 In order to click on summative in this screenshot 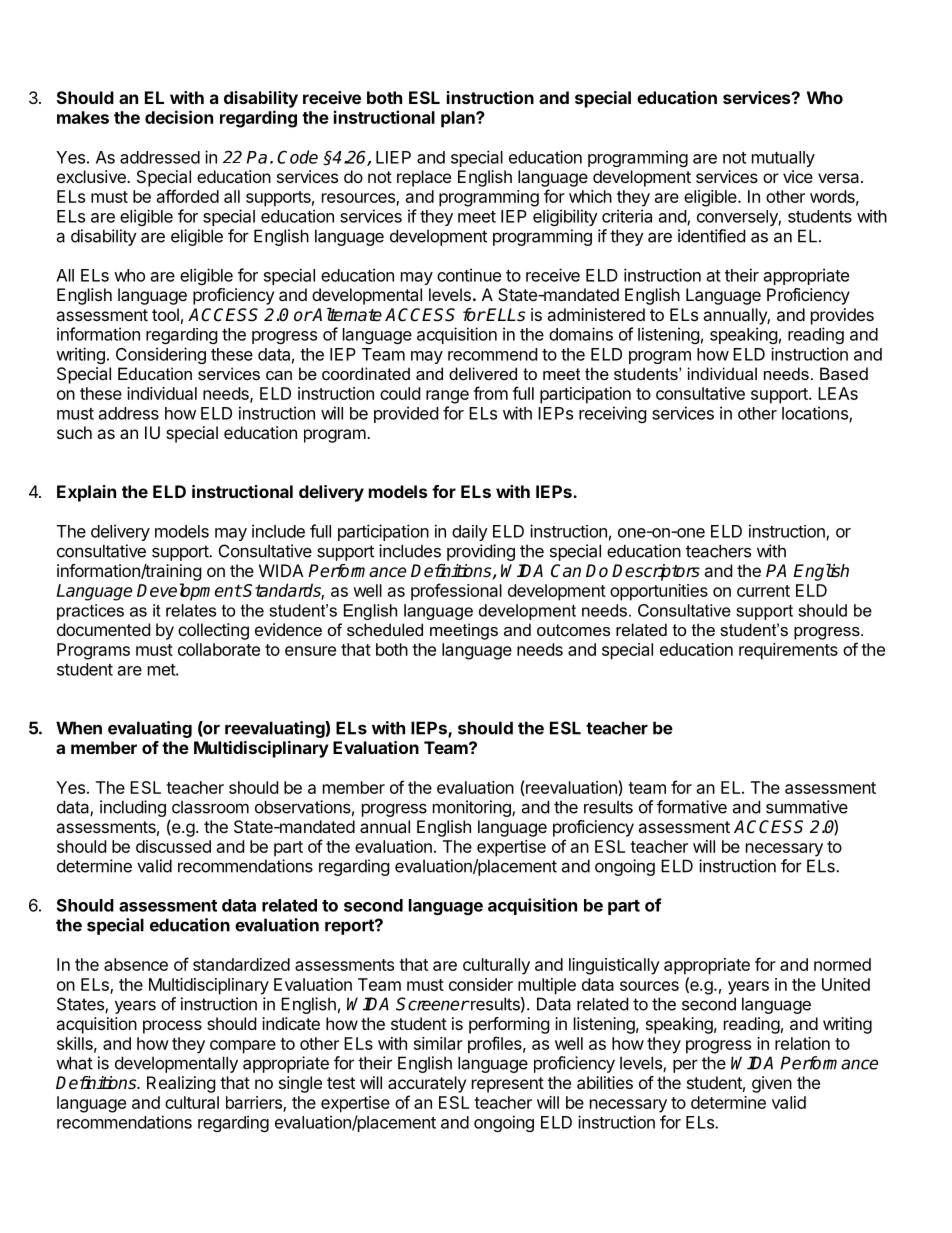, I will do `click(807, 807)`.
